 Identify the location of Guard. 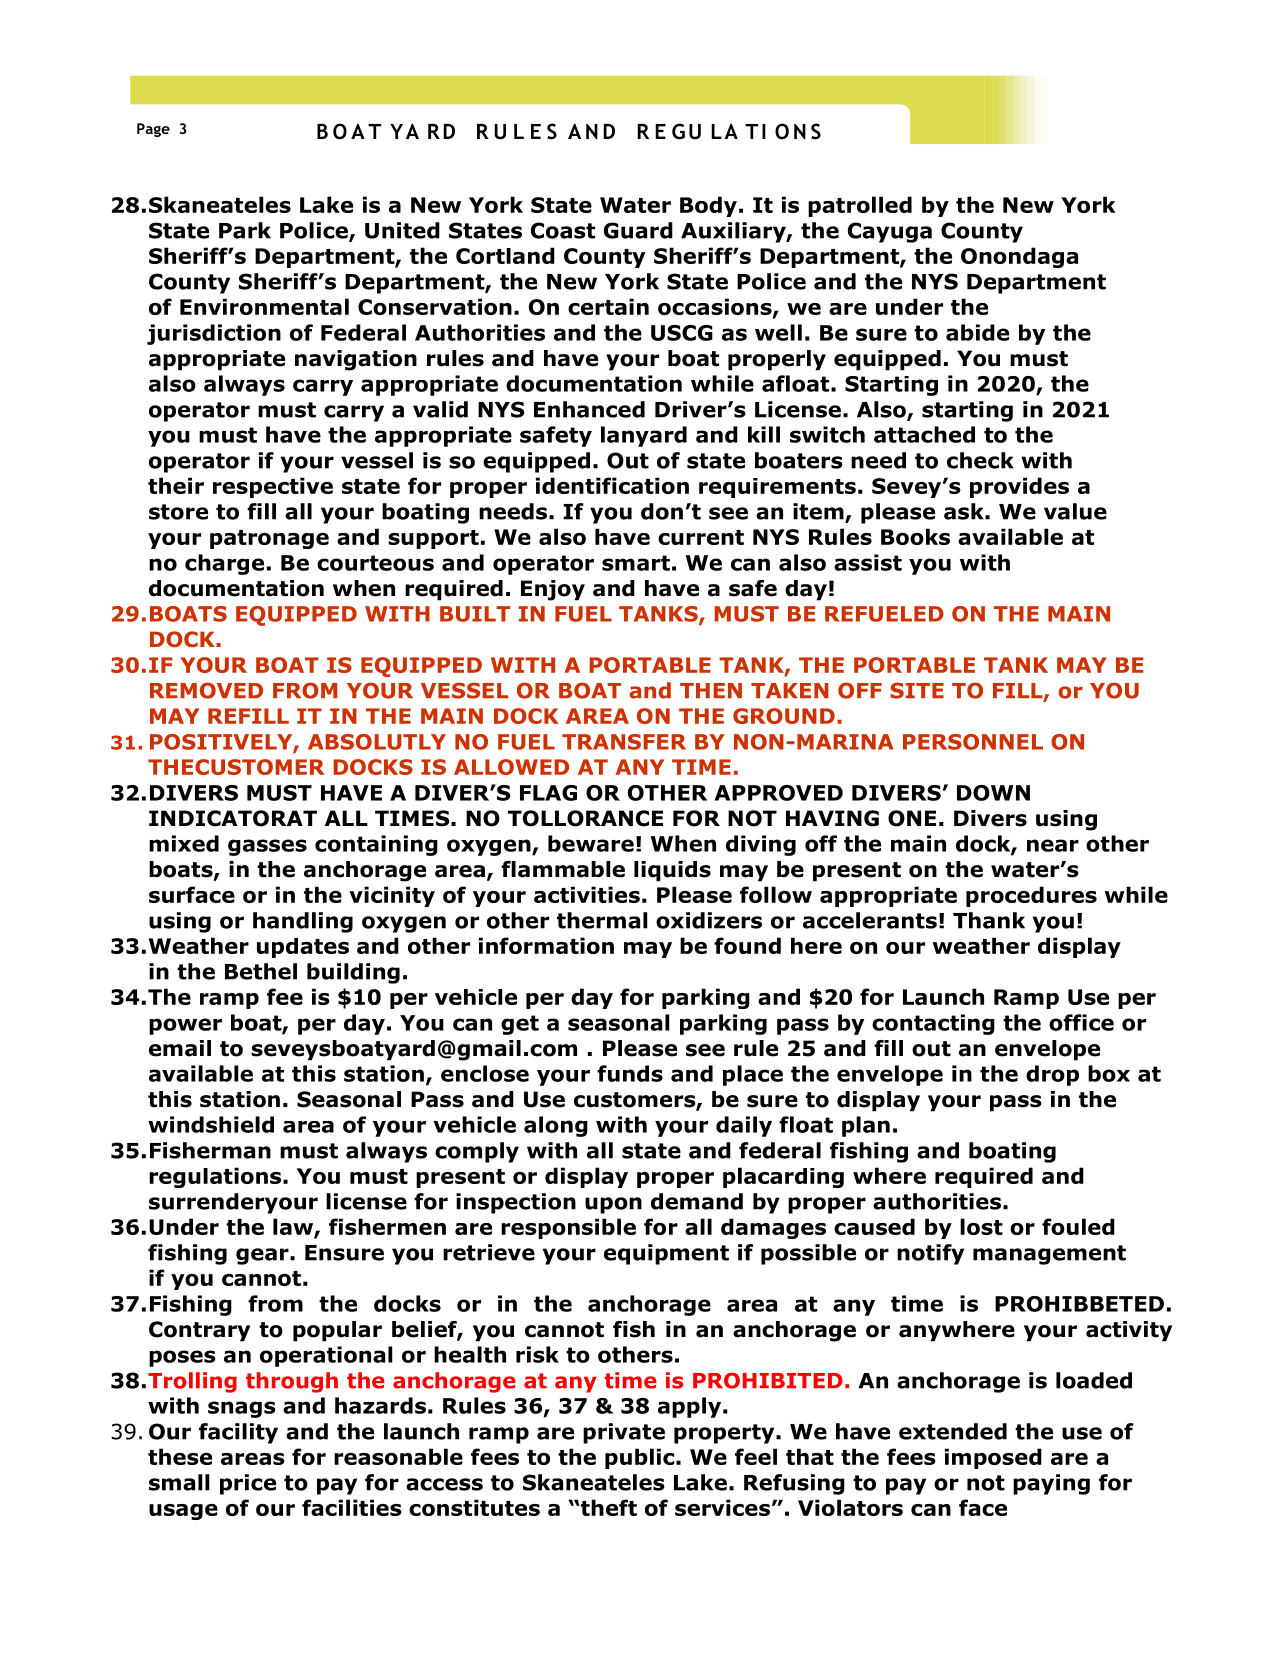
(638, 230).
